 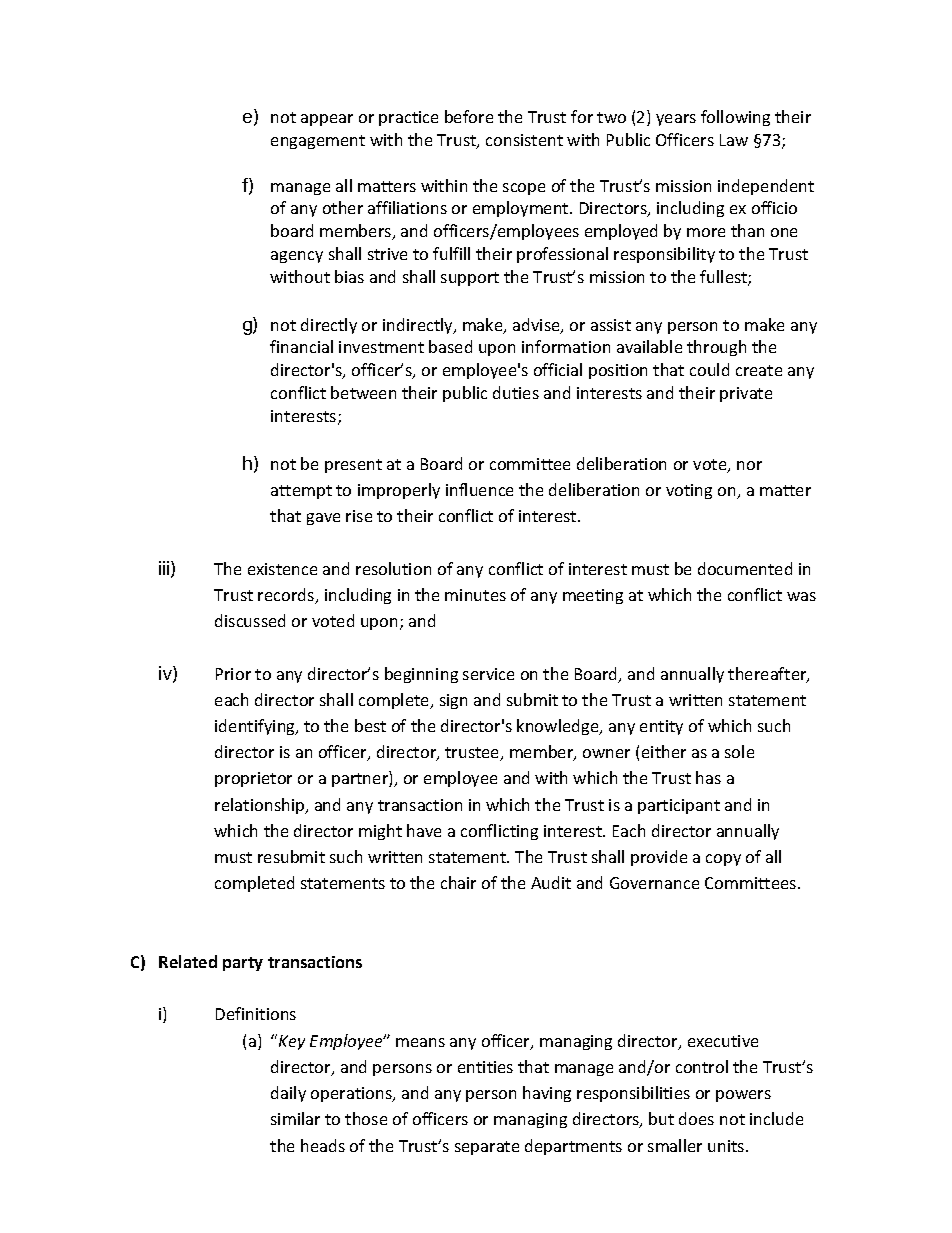 What do you see at coordinates (475, 595) in the document?
I see `minutes` at bounding box center [475, 595].
